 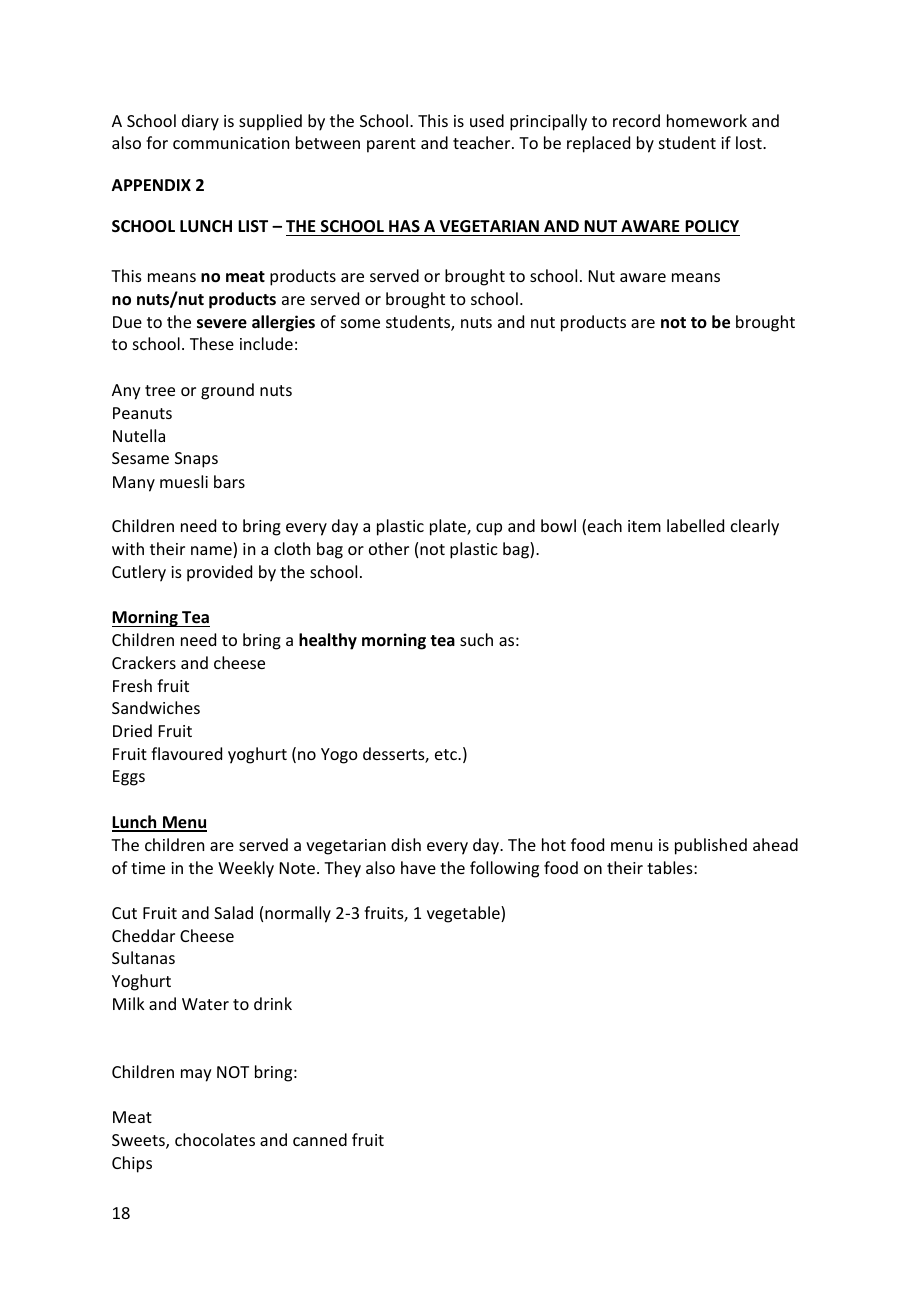 I want to click on labelled, so click(x=695, y=525).
